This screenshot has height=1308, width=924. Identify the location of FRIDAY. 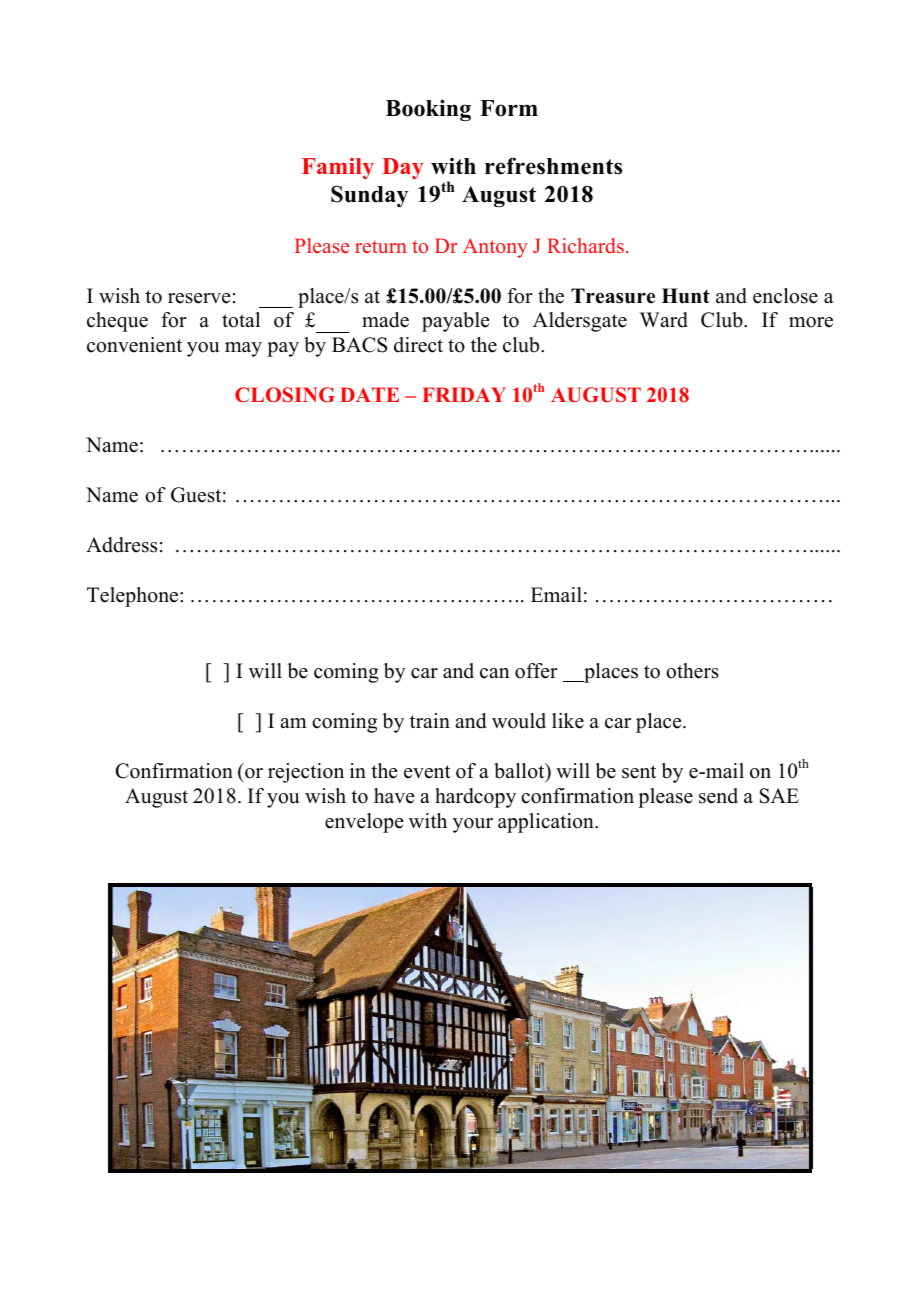
(464, 394).
